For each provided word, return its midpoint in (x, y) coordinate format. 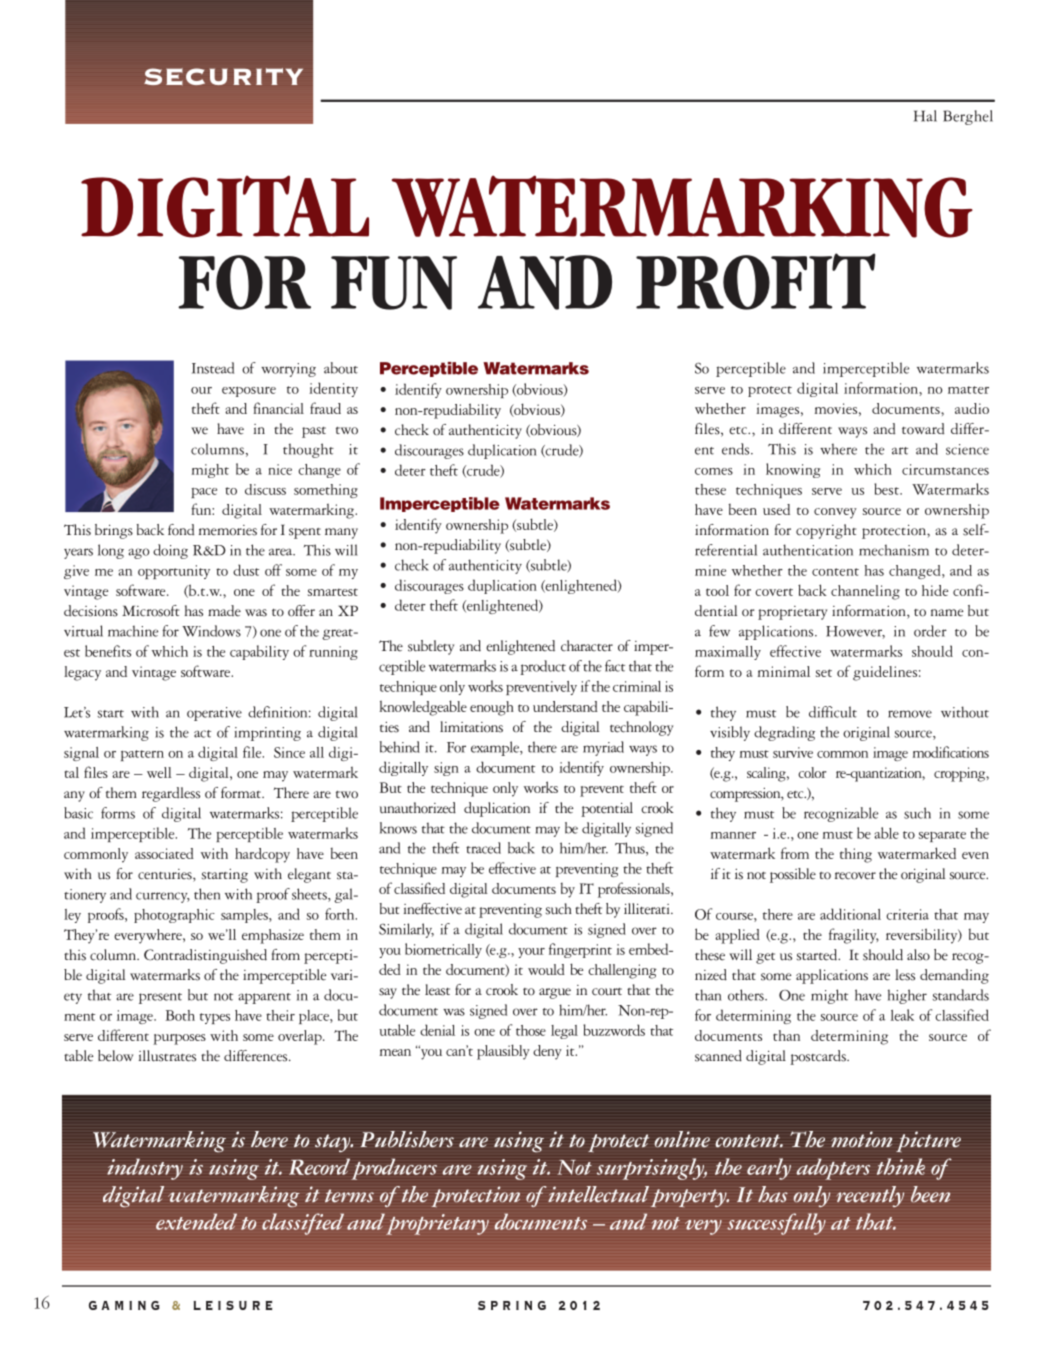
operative (214, 714)
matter (968, 390)
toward (923, 429)
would (546, 969)
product (543, 667)
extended (196, 1222)
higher (907, 996)
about (341, 368)
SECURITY (223, 76)
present (160, 998)
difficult (833, 712)
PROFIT (756, 281)
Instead (213, 368)
